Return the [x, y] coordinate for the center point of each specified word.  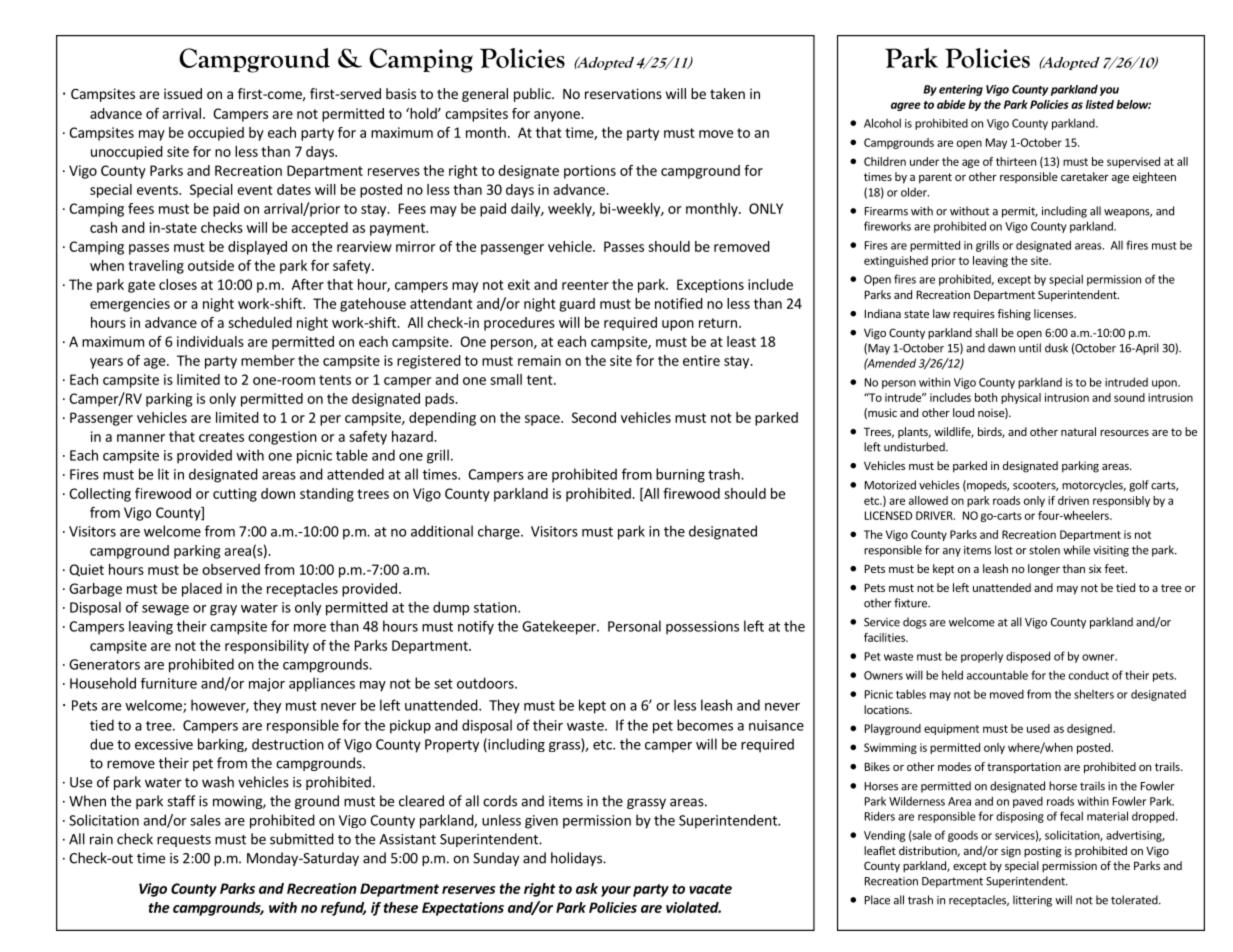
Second [594, 417]
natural [1078, 431]
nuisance [776, 725]
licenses [1054, 313]
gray [223, 610]
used [1038, 728]
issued [183, 93]
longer [1044, 570]
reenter [585, 285]
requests [184, 841]
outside [211, 265]
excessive [164, 744]
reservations [623, 93]
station [496, 607]
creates [221, 437]
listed [1100, 104]
